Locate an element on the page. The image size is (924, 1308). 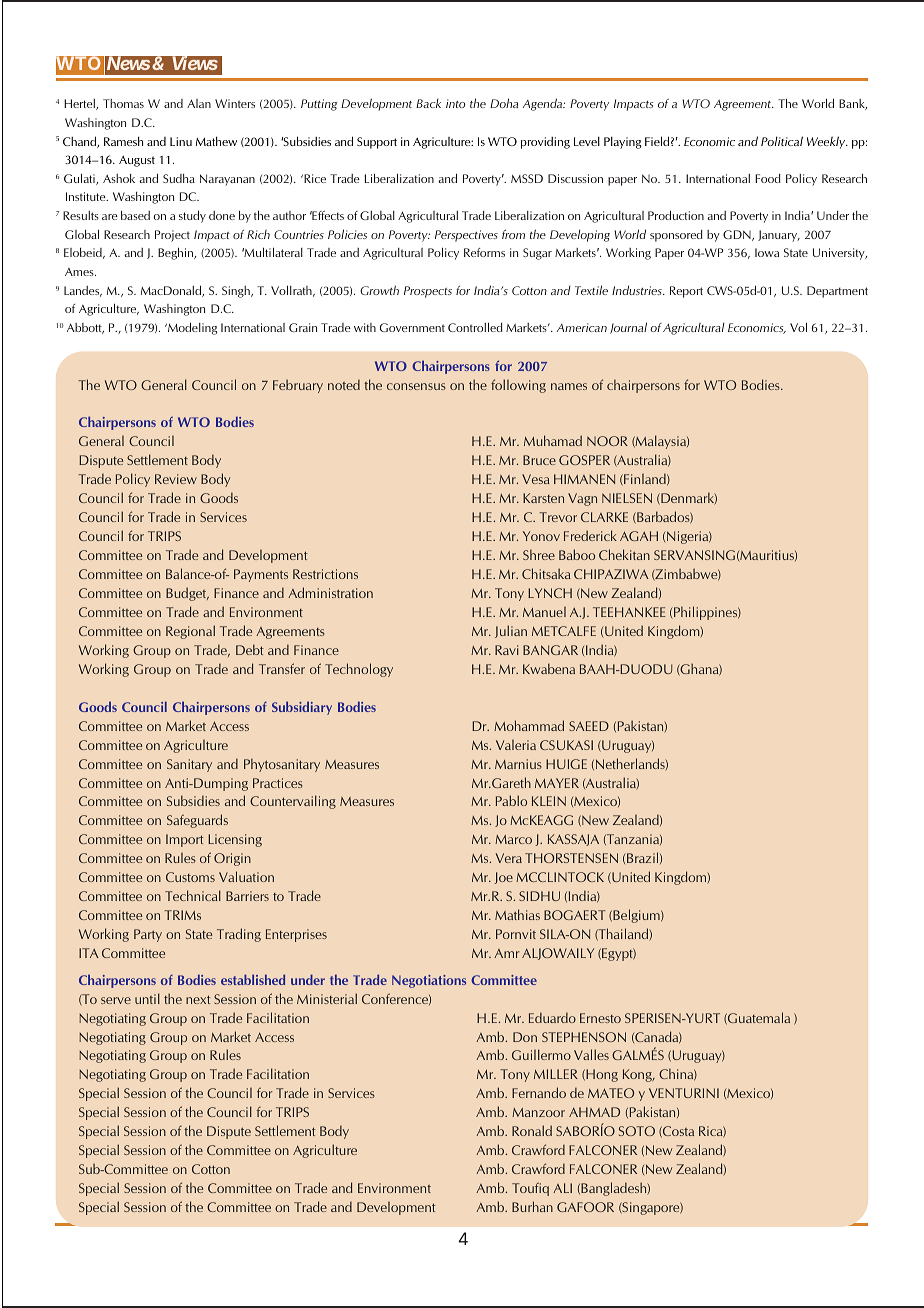
Vesa is located at coordinates (536, 479).
